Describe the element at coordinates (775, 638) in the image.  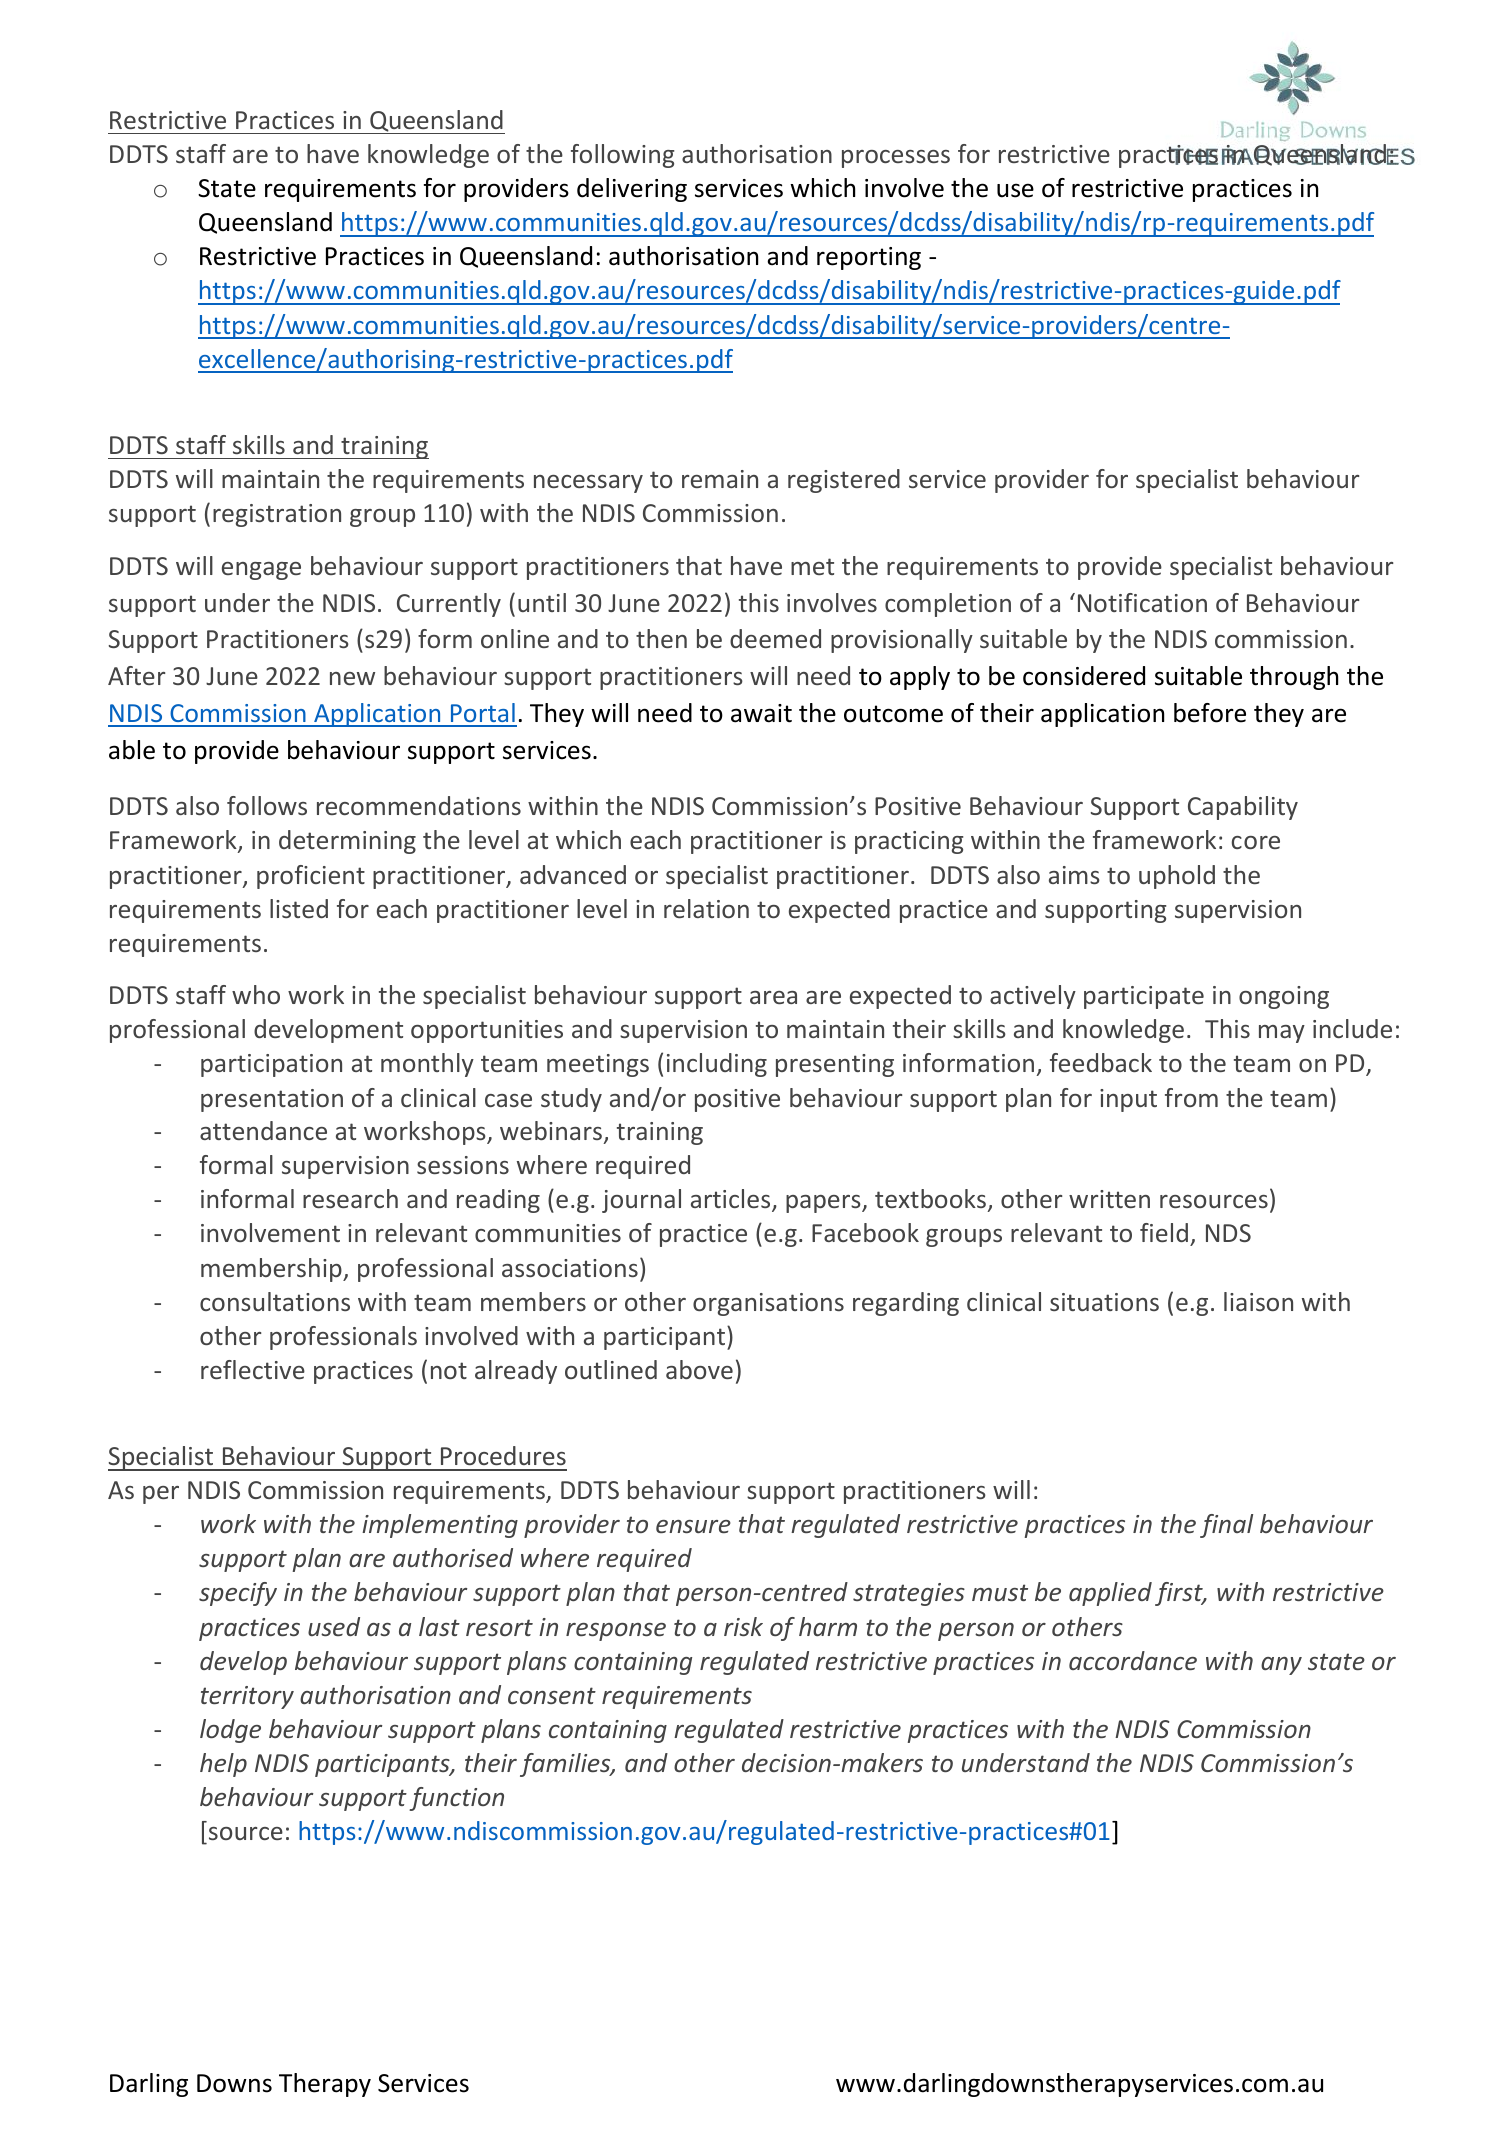
I see `deemed` at that location.
